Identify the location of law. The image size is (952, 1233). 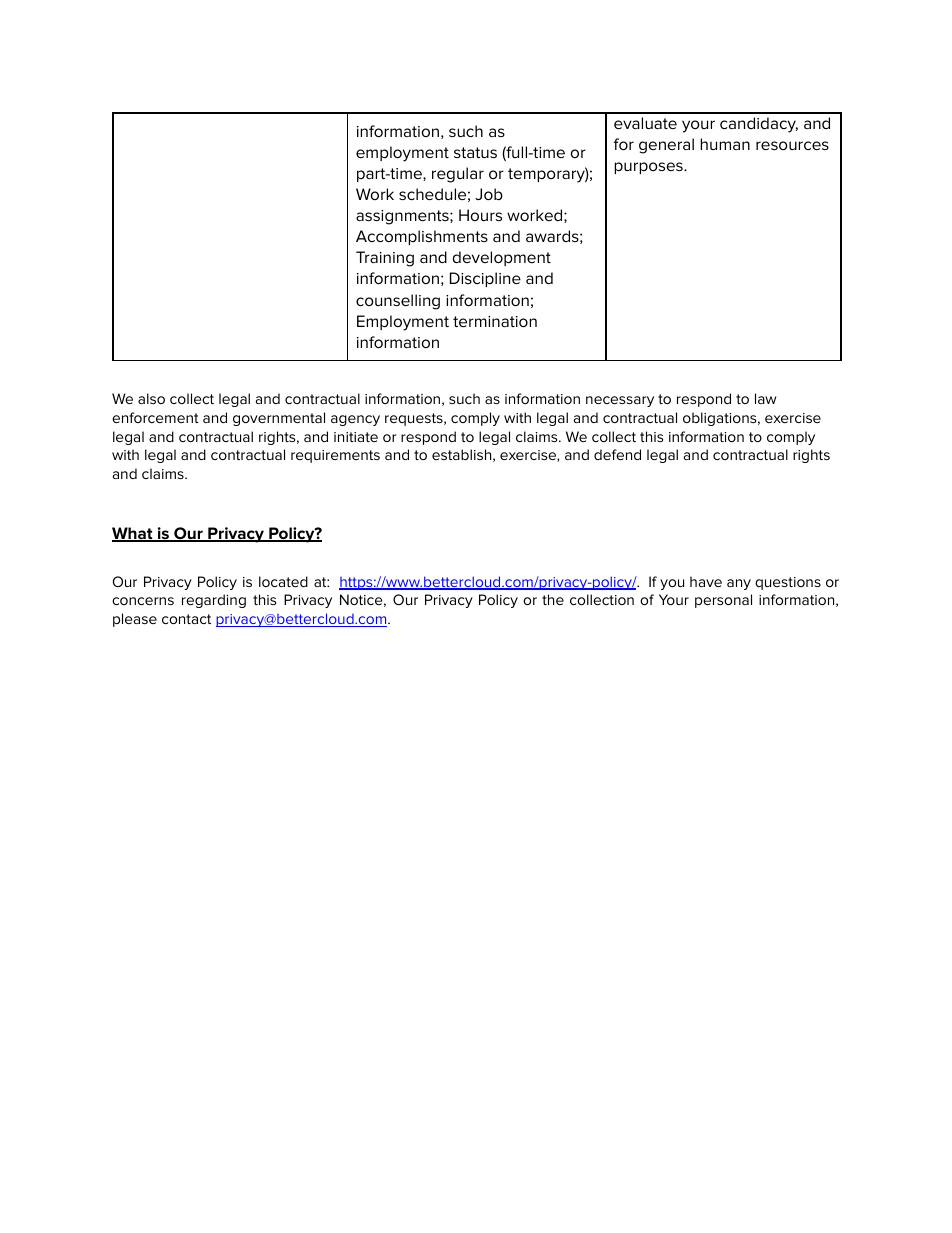
(766, 398).
